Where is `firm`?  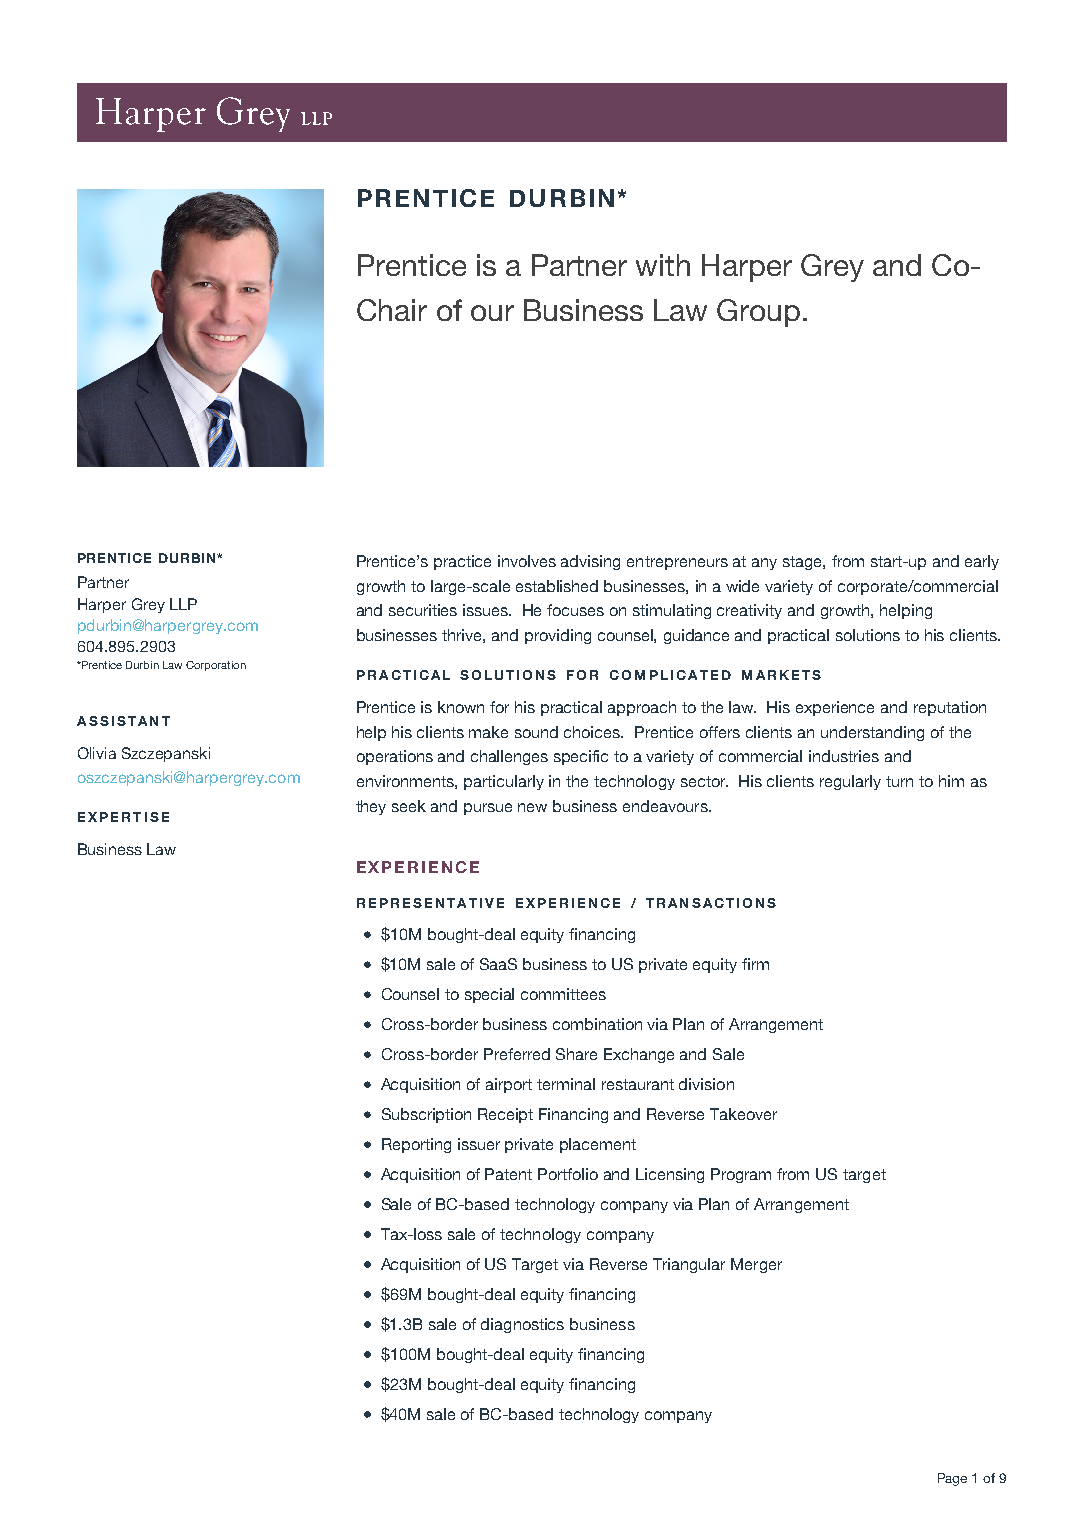
firm is located at coordinates (755, 964).
